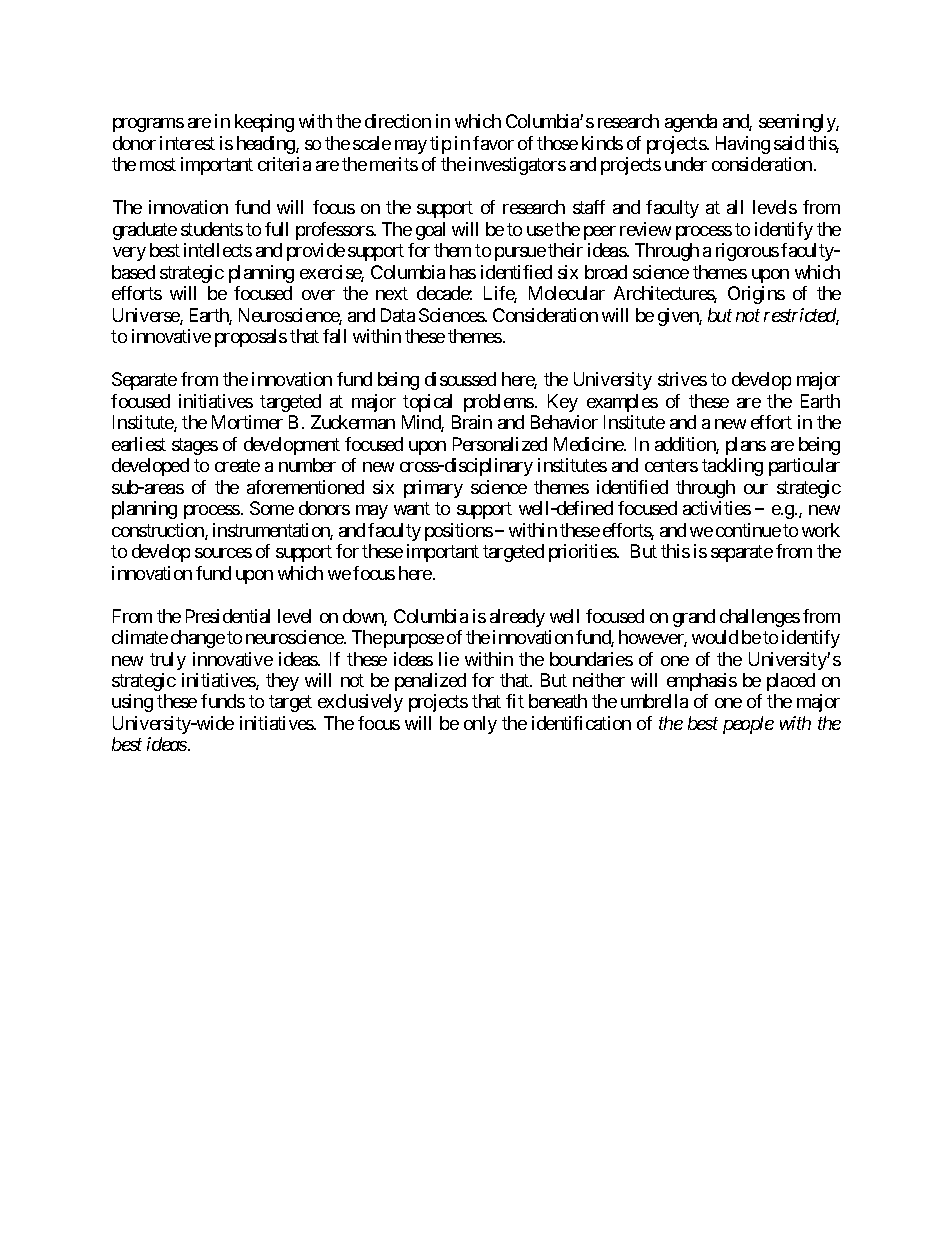  What do you see at coordinates (493, 143) in the page?
I see `favor` at bounding box center [493, 143].
